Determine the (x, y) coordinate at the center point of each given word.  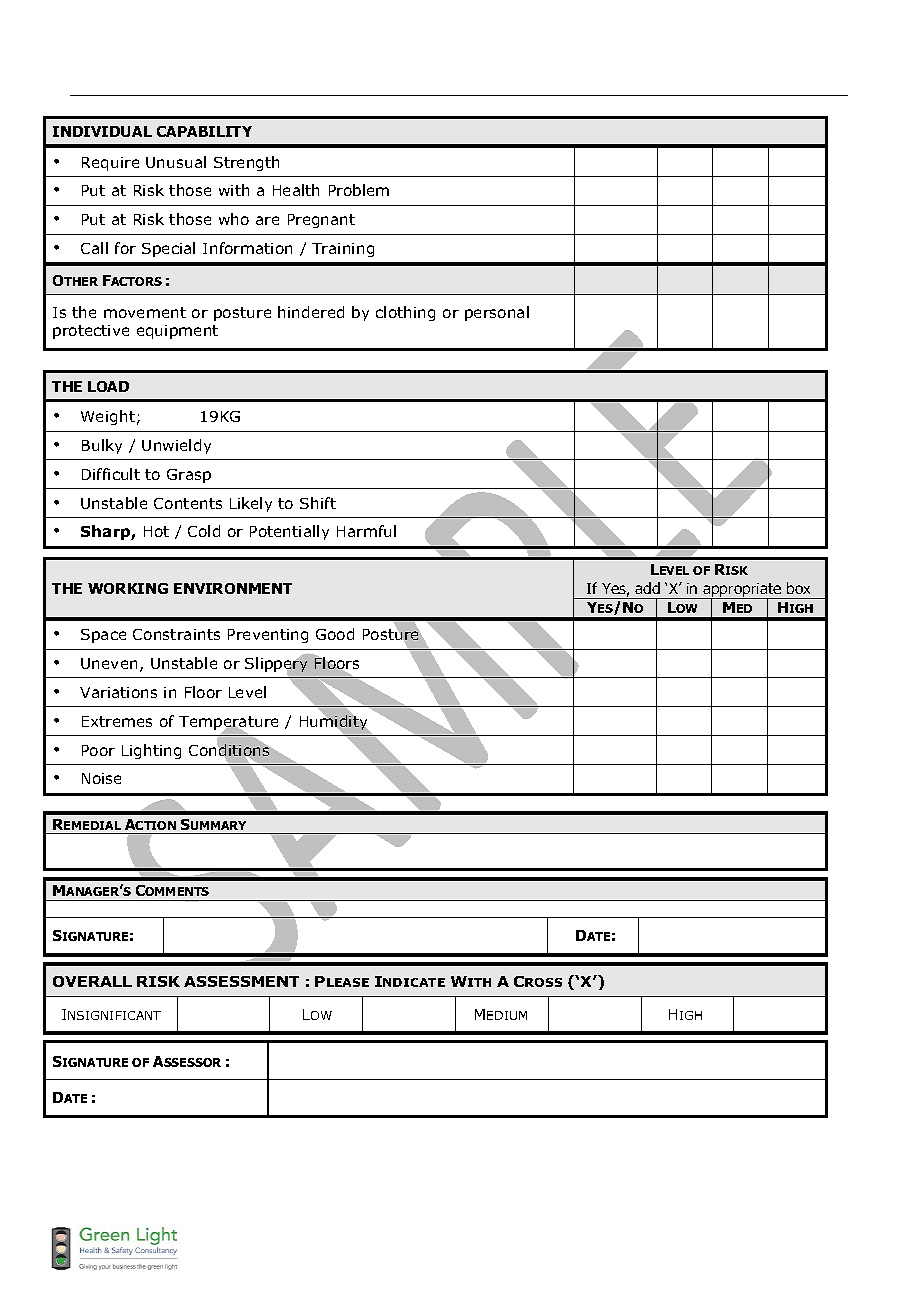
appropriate (742, 591)
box (798, 588)
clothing (405, 313)
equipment (177, 332)
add (647, 588)
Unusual (176, 162)
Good (335, 634)
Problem (359, 190)
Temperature (228, 724)
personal (497, 313)
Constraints (176, 634)
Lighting (151, 751)
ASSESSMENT (241, 981)
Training (343, 250)
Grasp (189, 476)
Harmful (366, 531)
